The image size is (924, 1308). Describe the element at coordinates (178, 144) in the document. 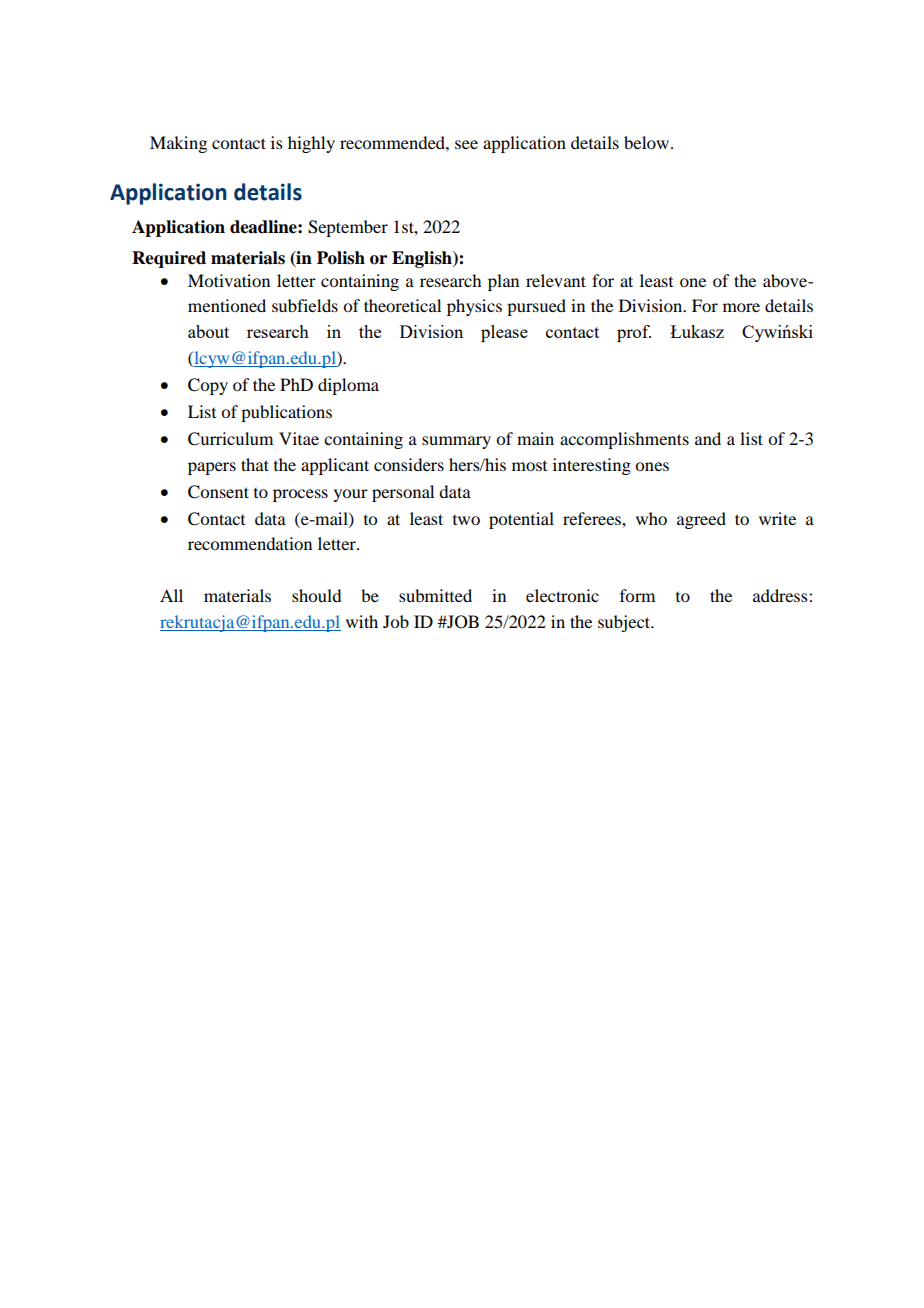

I see `Making` at that location.
